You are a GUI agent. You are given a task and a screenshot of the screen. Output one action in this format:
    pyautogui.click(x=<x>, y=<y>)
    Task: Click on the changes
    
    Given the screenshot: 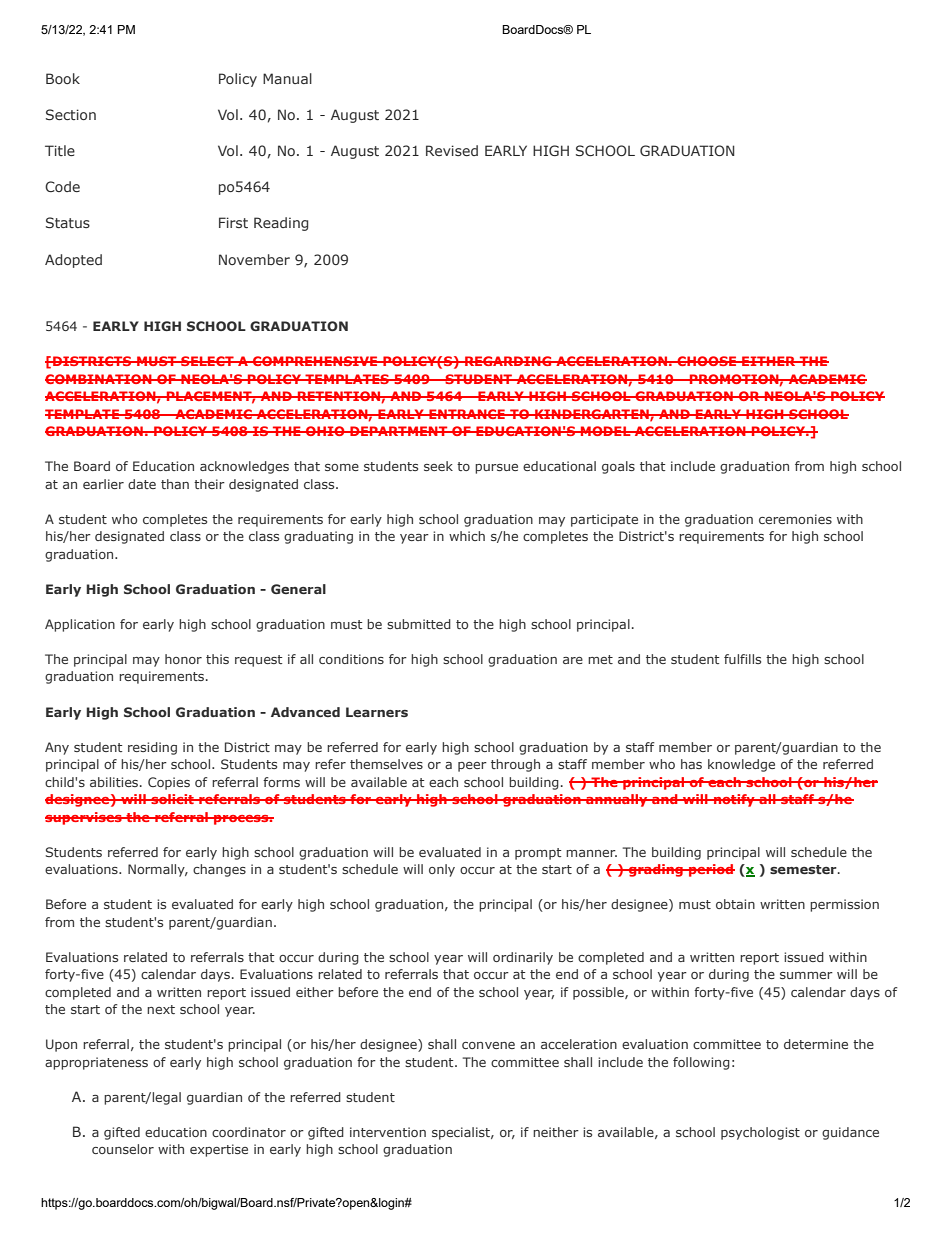 What is the action you would take?
    pyautogui.click(x=219, y=870)
